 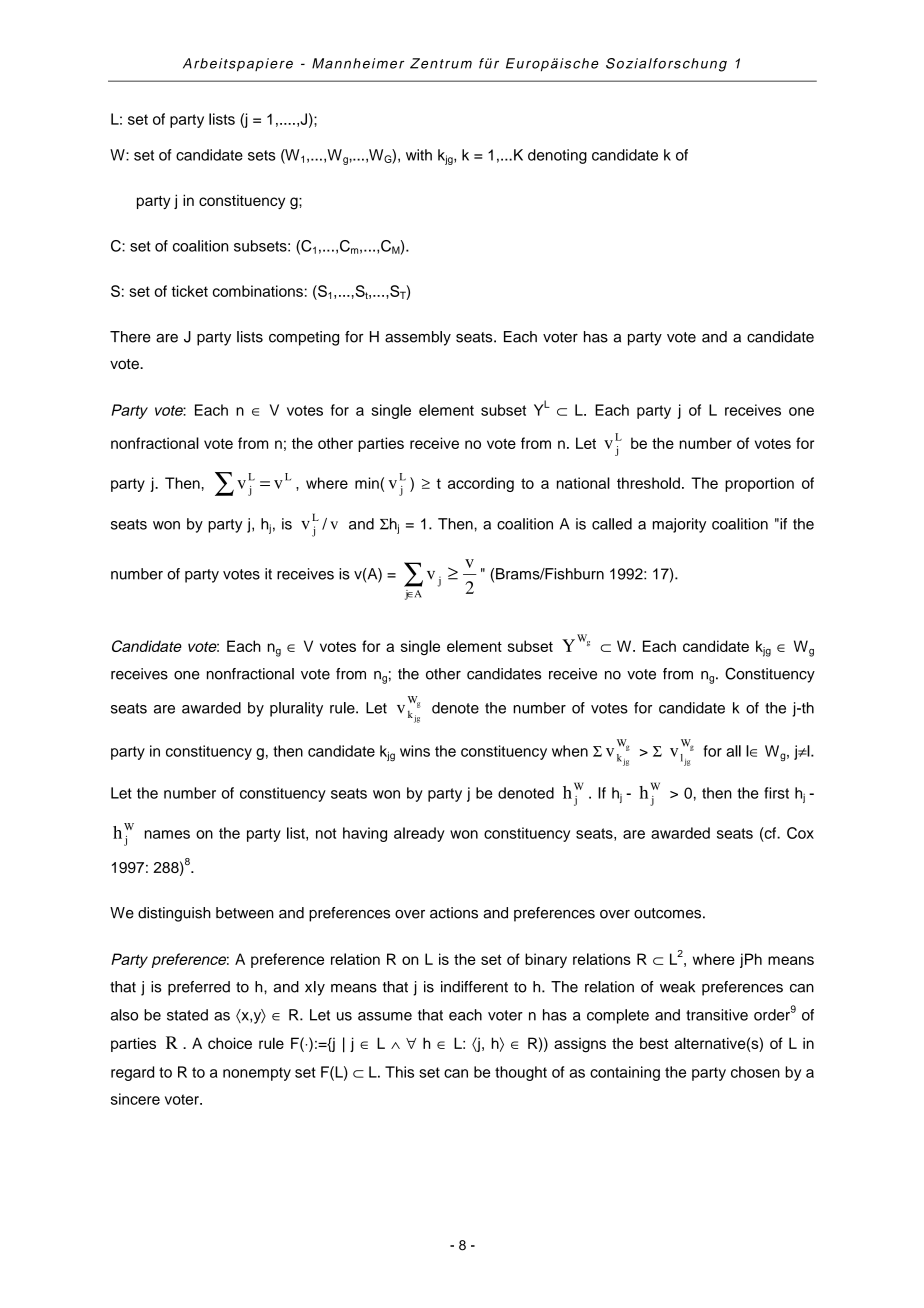 I want to click on first, so click(x=776, y=793).
